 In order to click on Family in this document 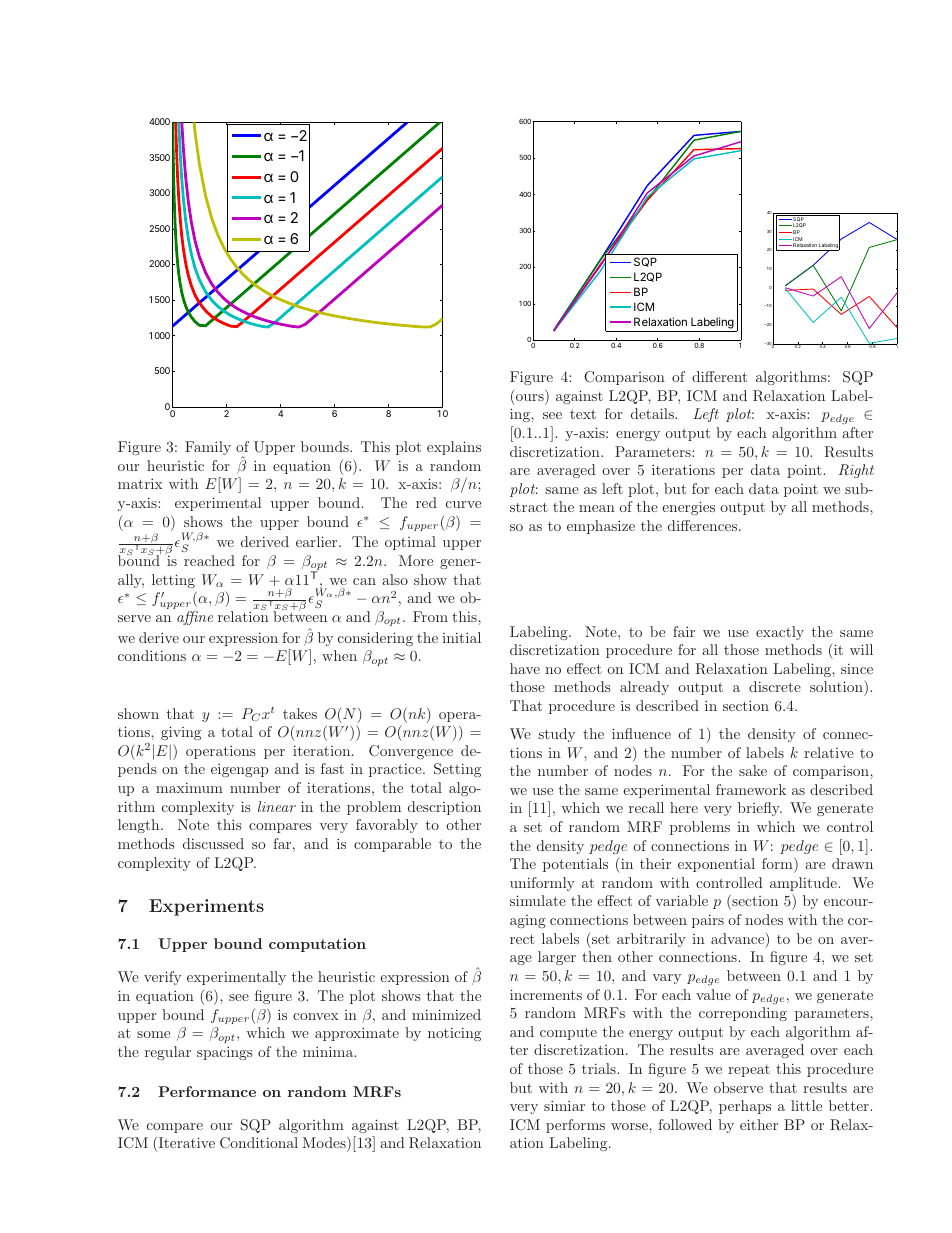, I will do `click(208, 448)`.
